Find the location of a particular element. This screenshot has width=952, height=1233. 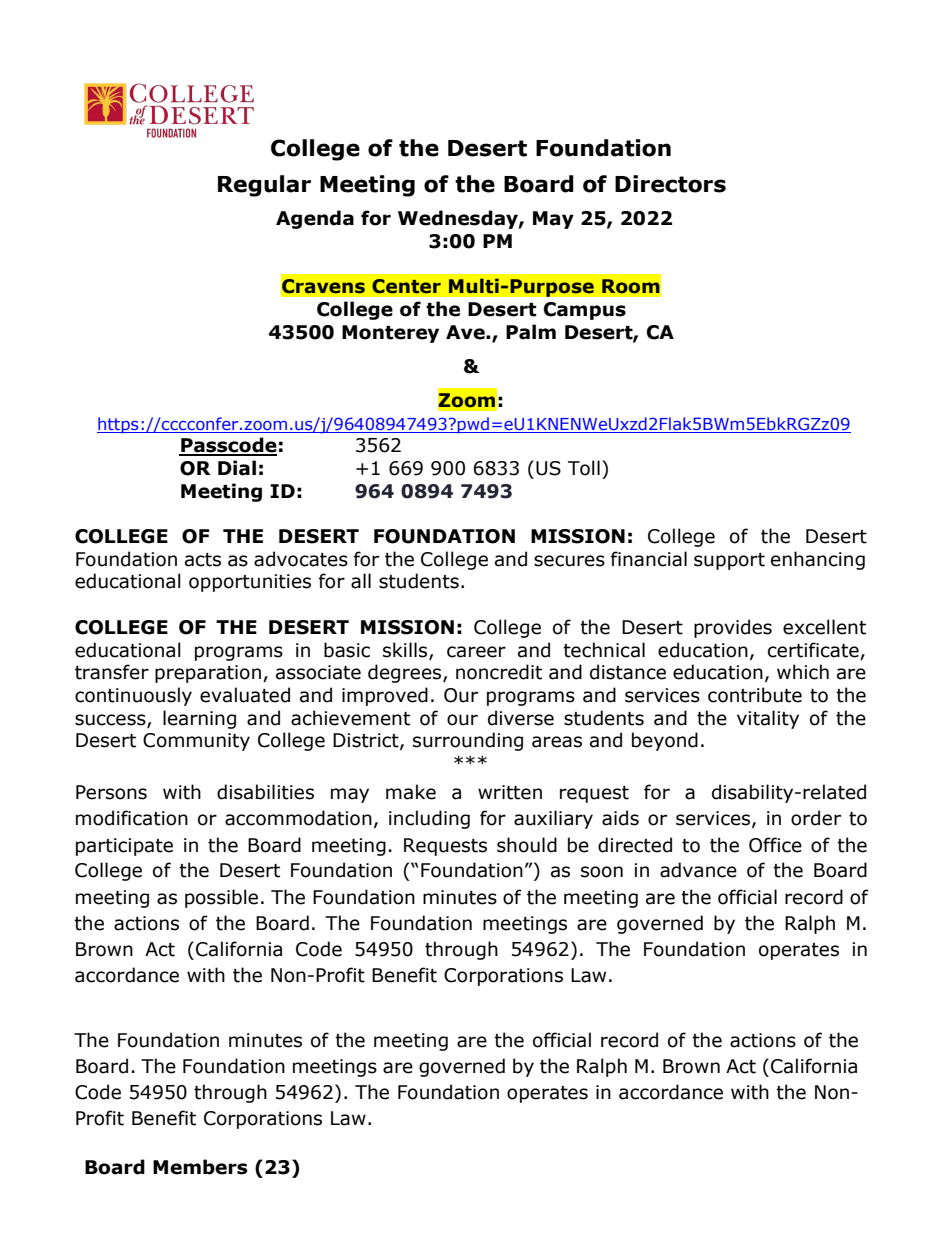

support is located at coordinates (729, 561).
